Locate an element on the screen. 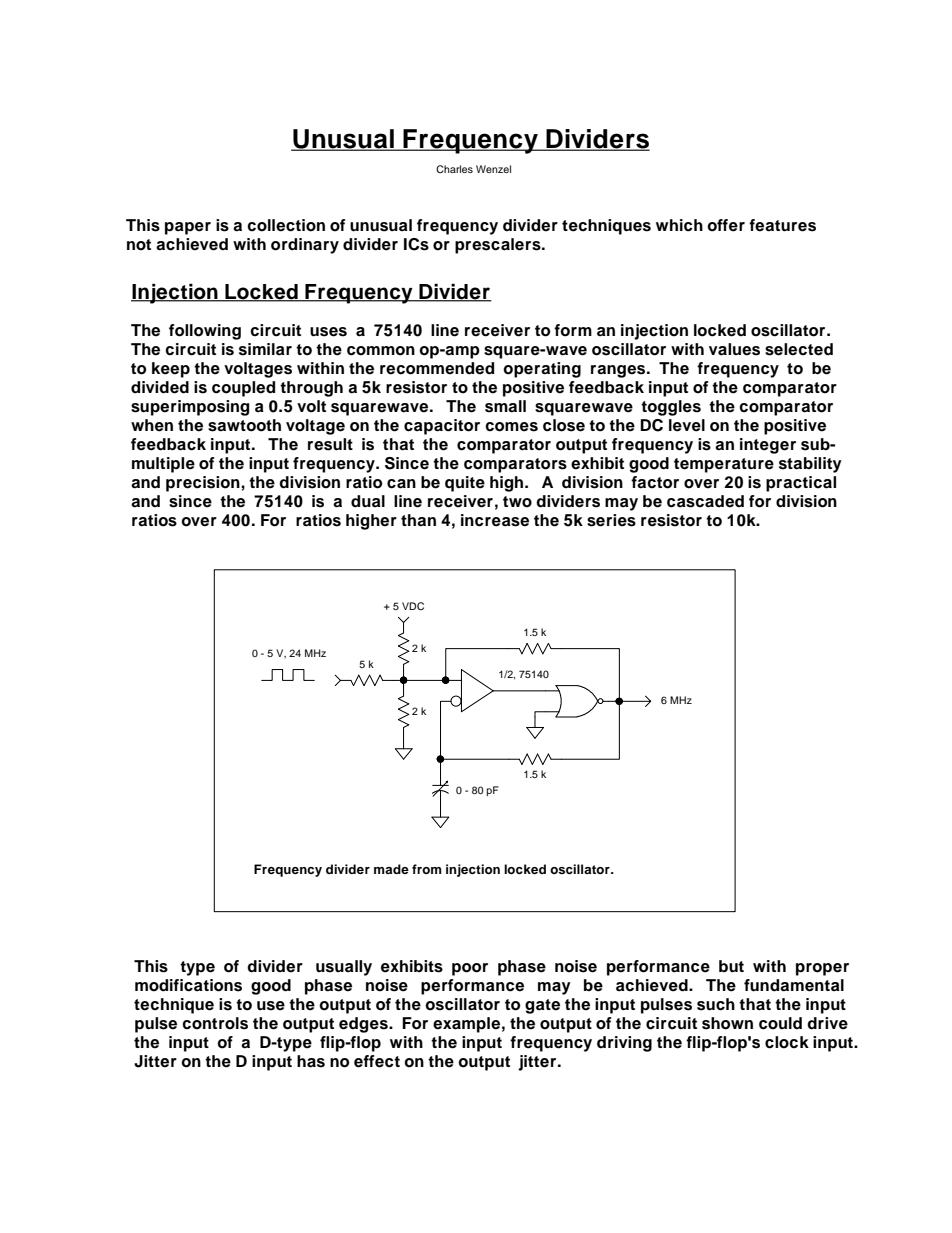 The image size is (952, 1233). shown is located at coordinates (727, 1023).
